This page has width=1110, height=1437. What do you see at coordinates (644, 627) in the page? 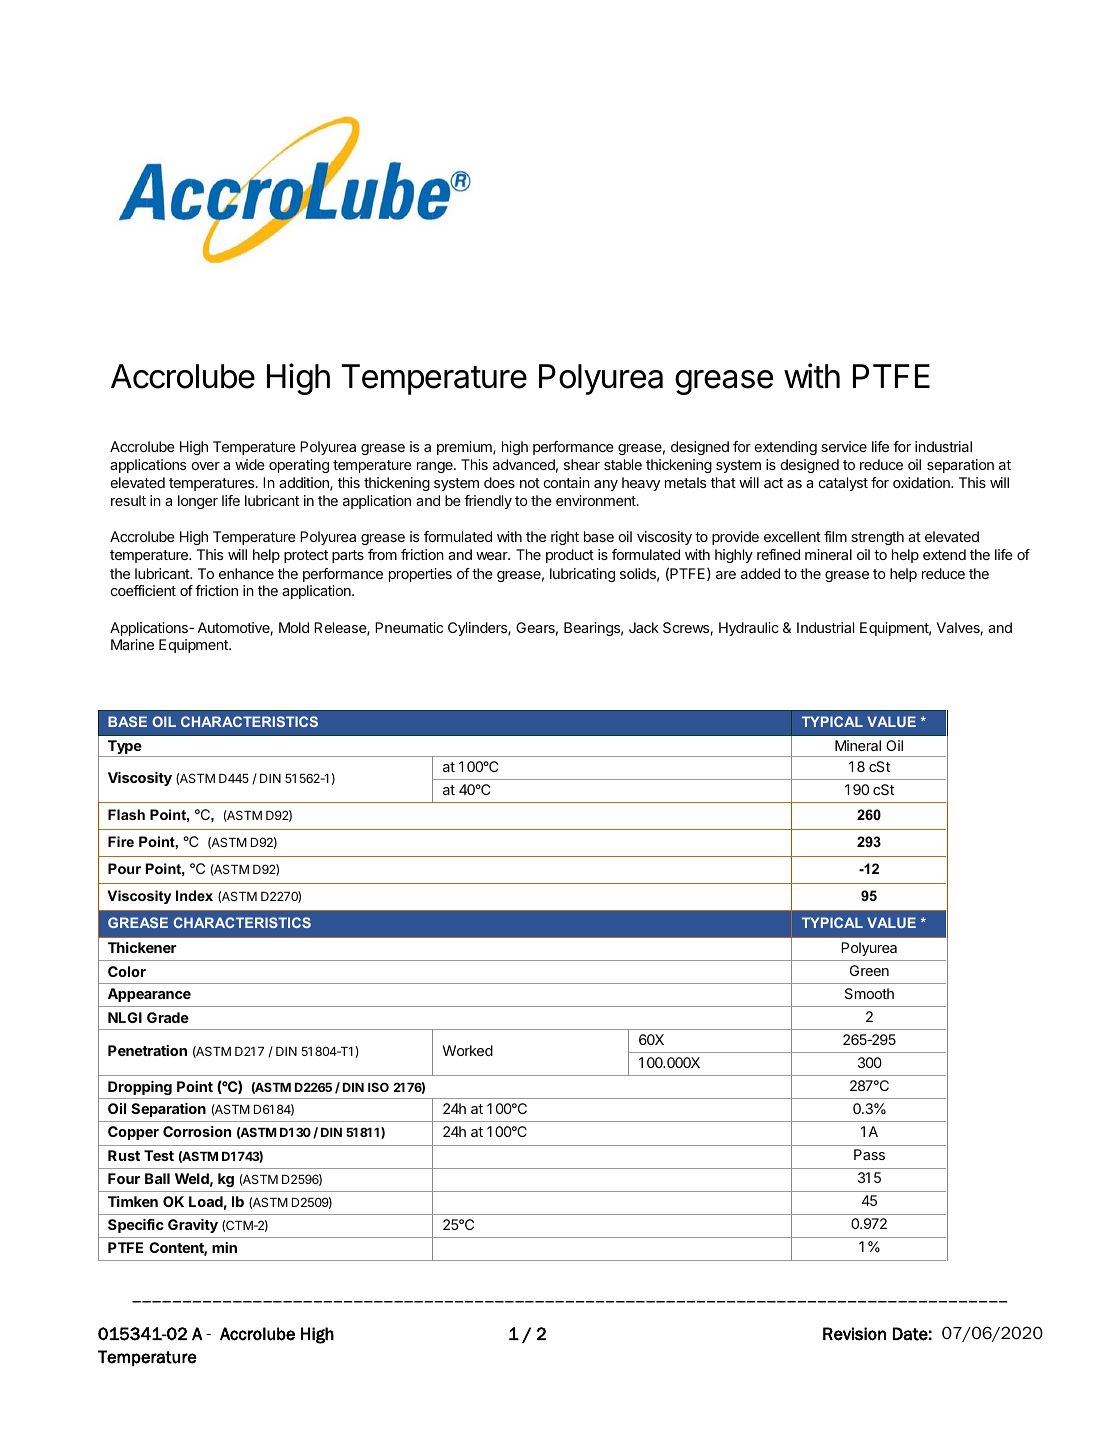
I see `Jack` at bounding box center [644, 627].
